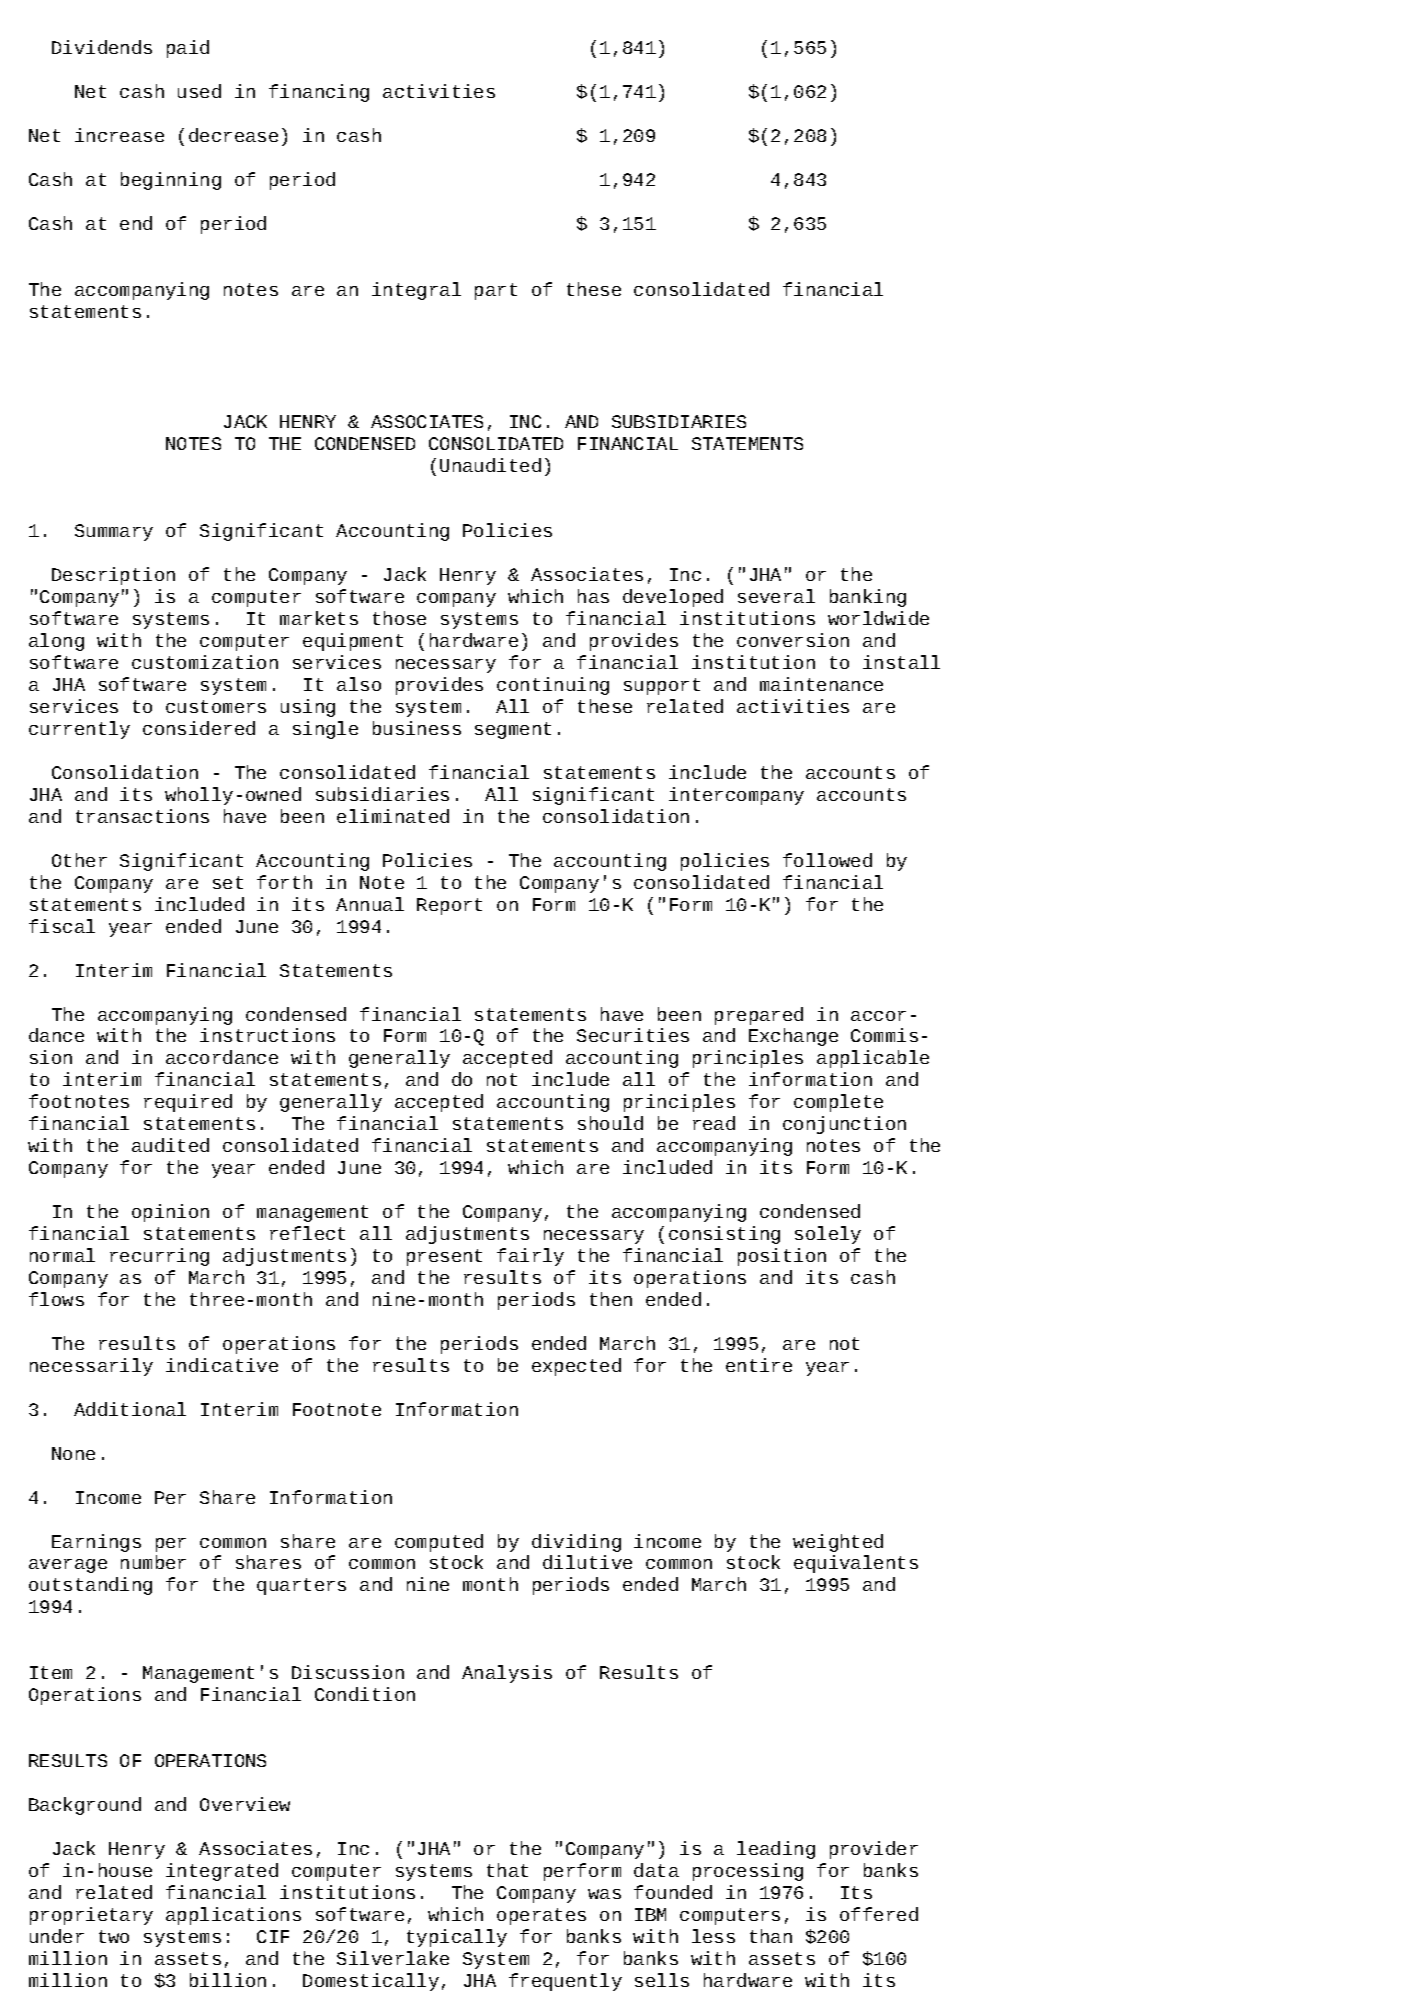 The height and width of the image is (2016, 1425). Describe the element at coordinates (199, 728) in the image. I see `considered` at that location.
